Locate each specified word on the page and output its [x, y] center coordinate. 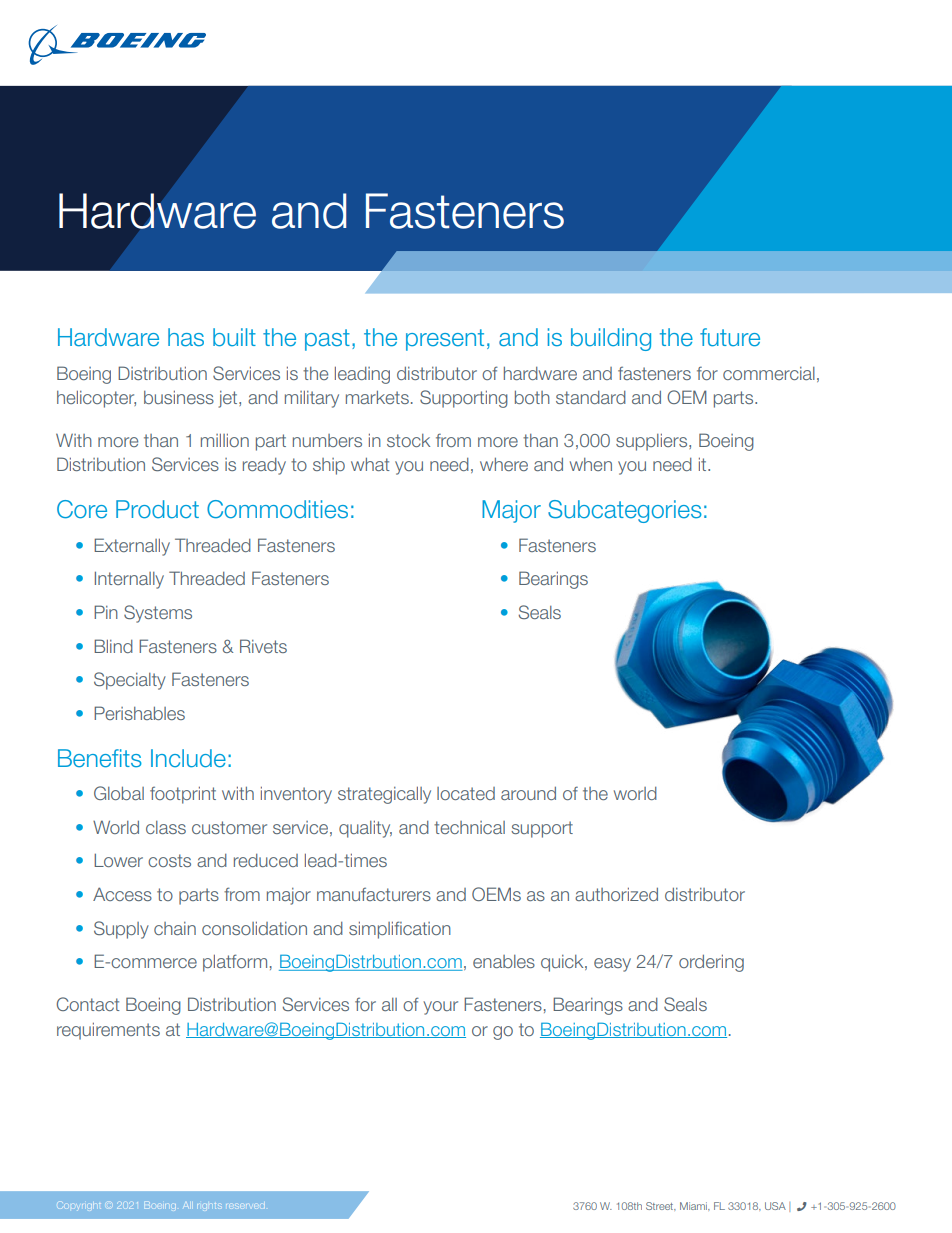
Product [157, 509]
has [186, 337]
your [440, 1008]
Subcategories [625, 511]
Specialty [130, 681]
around [528, 793]
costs [169, 860]
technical [469, 827]
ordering [711, 963]
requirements [108, 1031]
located [466, 793]
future [730, 337]
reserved [245, 1206]
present [445, 340]
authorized [616, 894]
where [504, 464]
